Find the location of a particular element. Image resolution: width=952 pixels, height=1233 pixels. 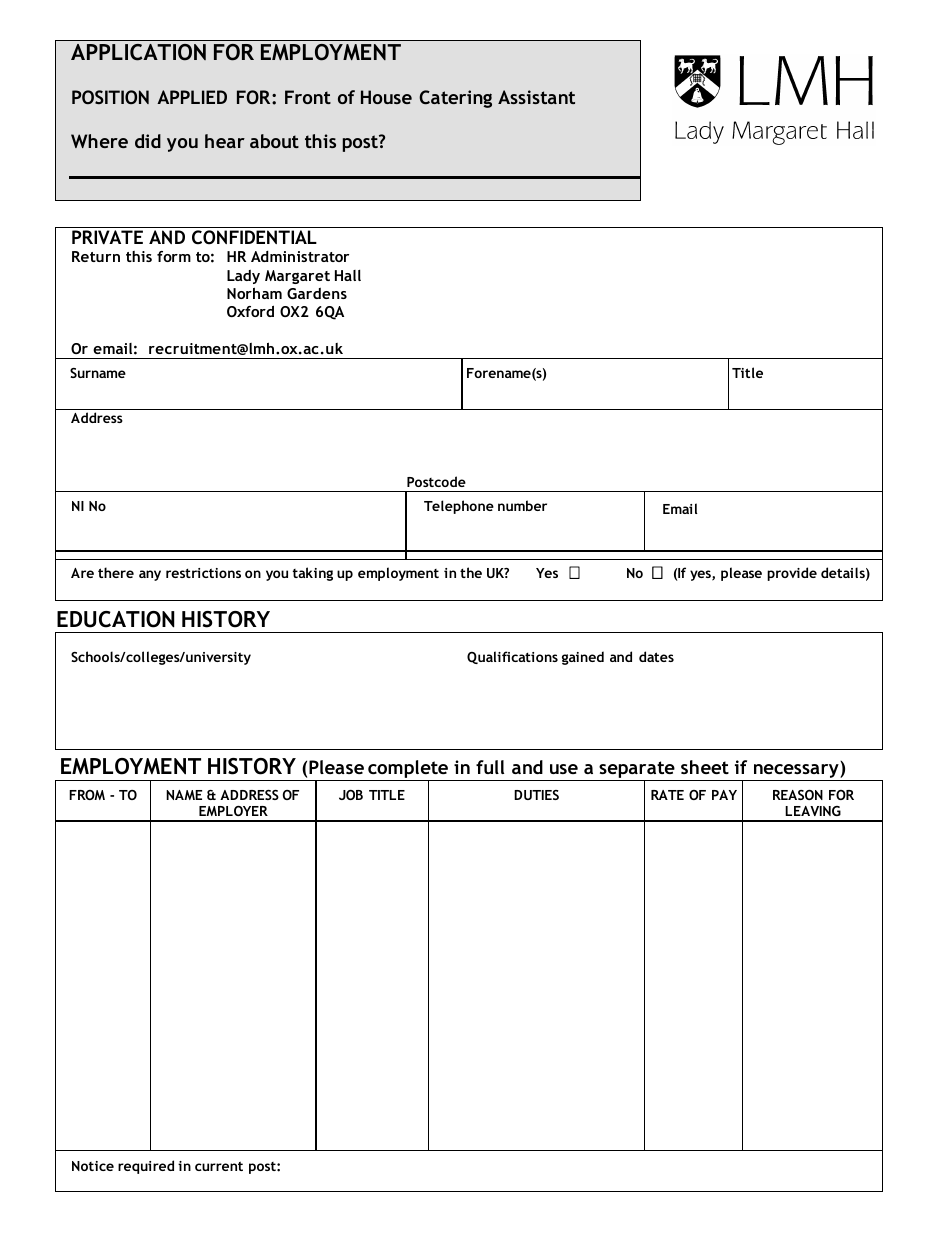

APPLIED is located at coordinates (192, 97).
